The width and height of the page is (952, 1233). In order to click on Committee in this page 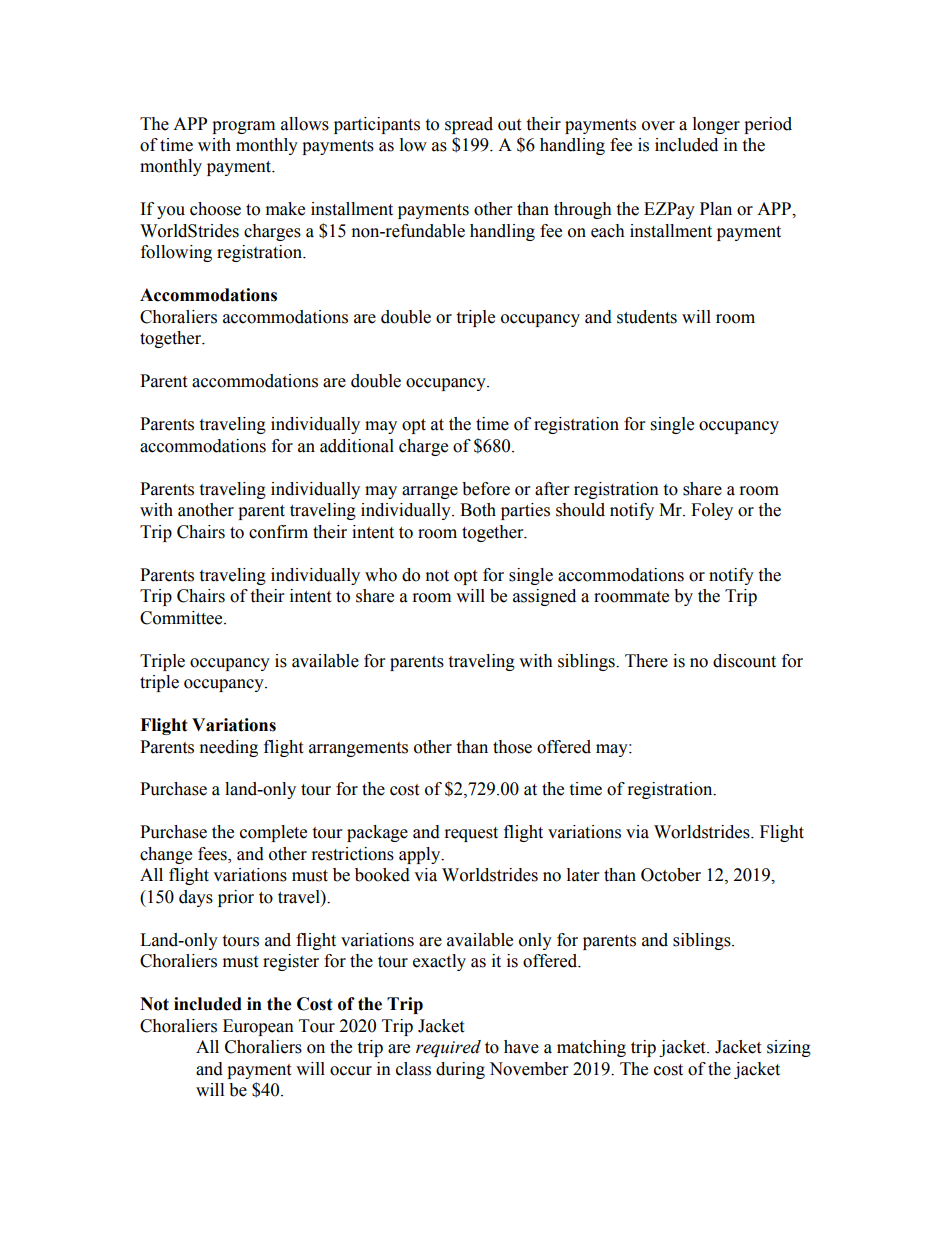, I will do `click(182, 618)`.
